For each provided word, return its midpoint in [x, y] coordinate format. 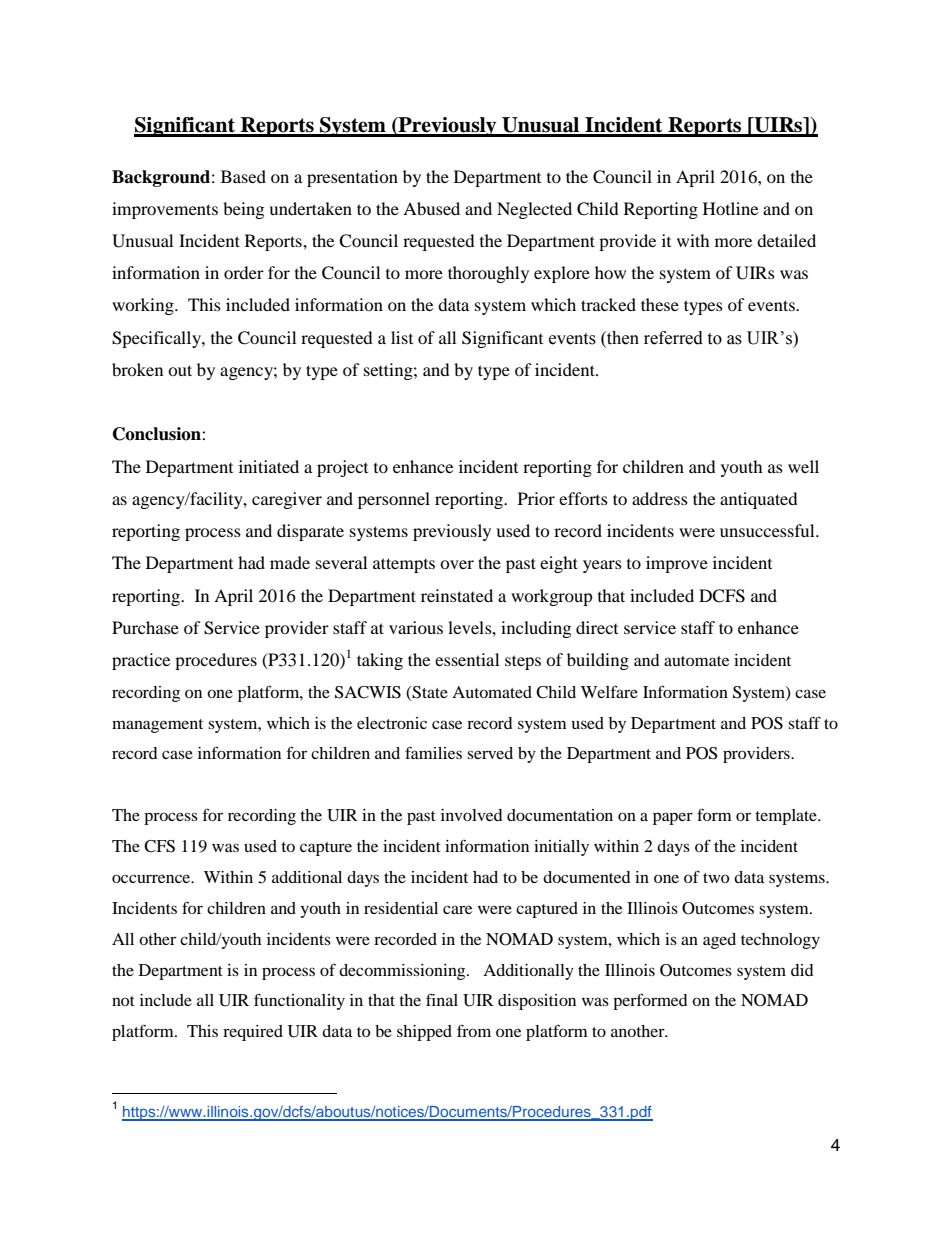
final [442, 999]
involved [472, 815]
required [253, 1033]
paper [673, 818]
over [457, 564]
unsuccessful [768, 530]
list [402, 337]
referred [673, 338]
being [243, 210]
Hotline [730, 208]
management [157, 726]
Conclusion [158, 434]
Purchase [145, 627]
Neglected [534, 210]
